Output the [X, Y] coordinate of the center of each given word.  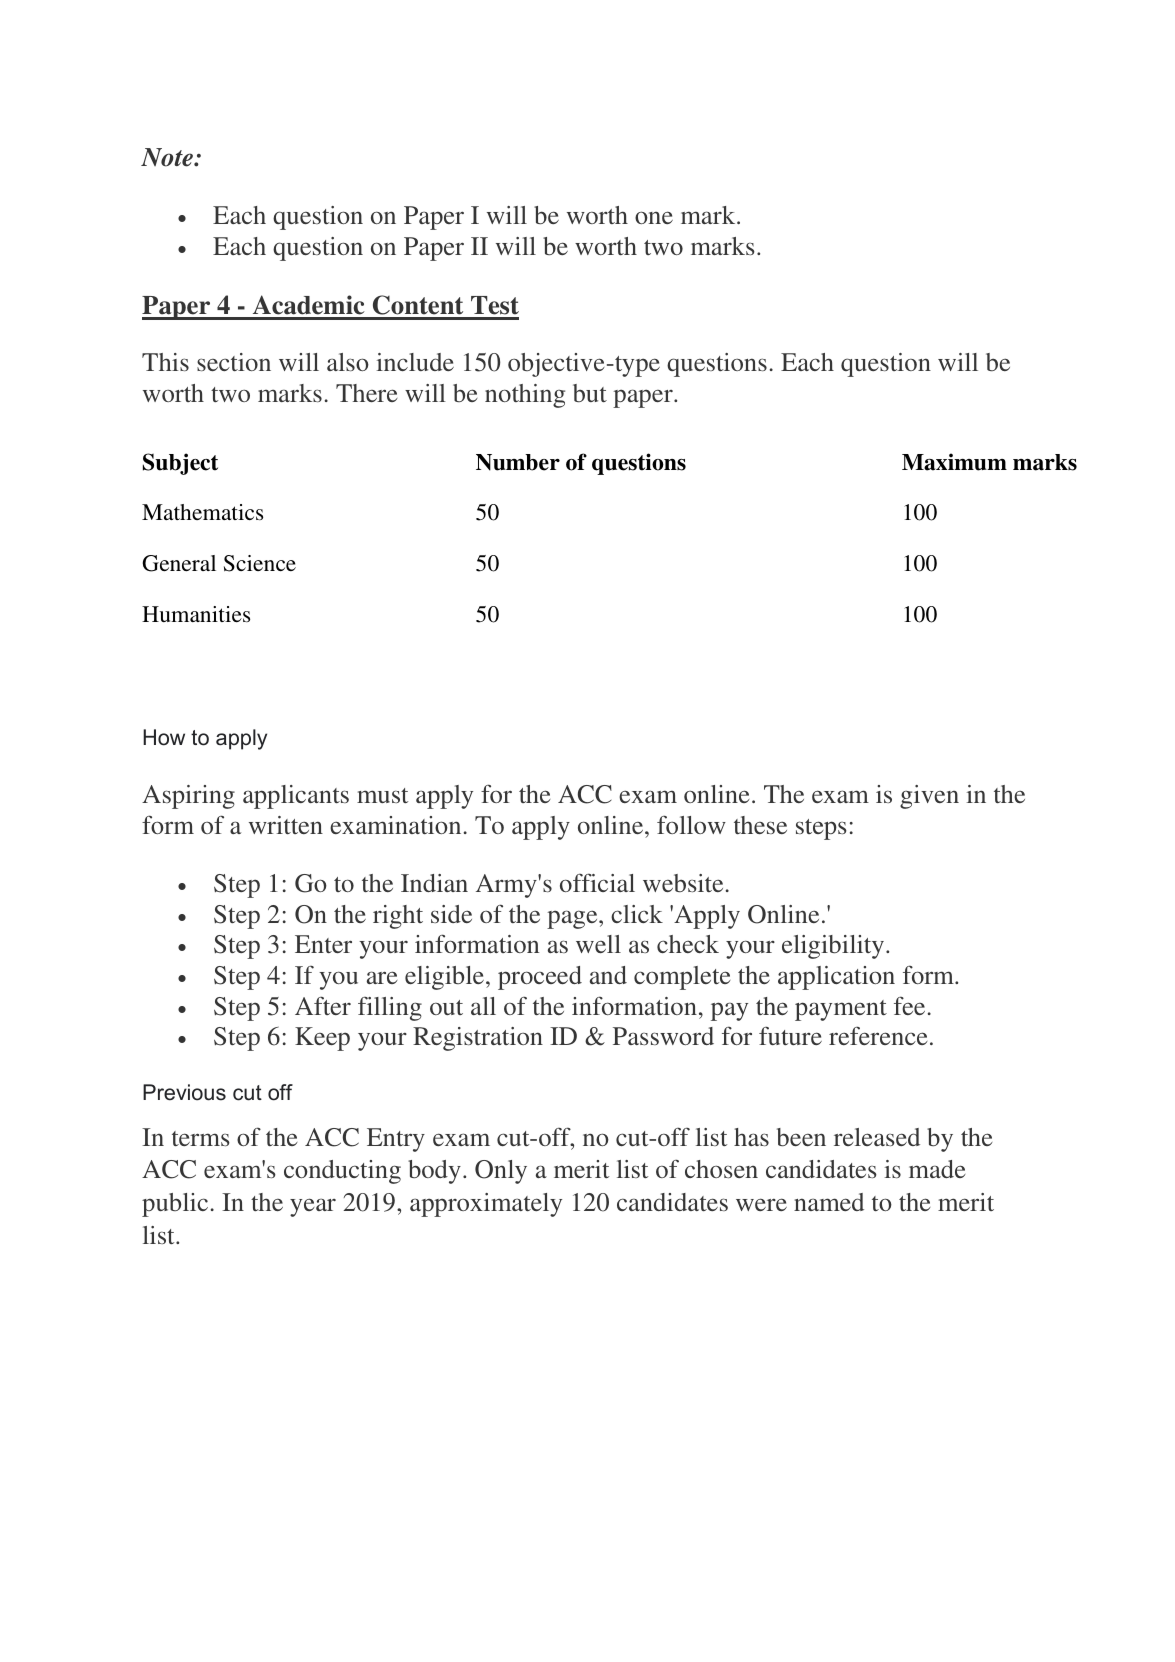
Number [518, 462]
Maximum [954, 462]
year [313, 1207]
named [829, 1202]
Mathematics [202, 512]
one [654, 217]
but [590, 393]
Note [168, 157]
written [286, 825]
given [929, 797]
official [597, 882]
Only [501, 1172]
